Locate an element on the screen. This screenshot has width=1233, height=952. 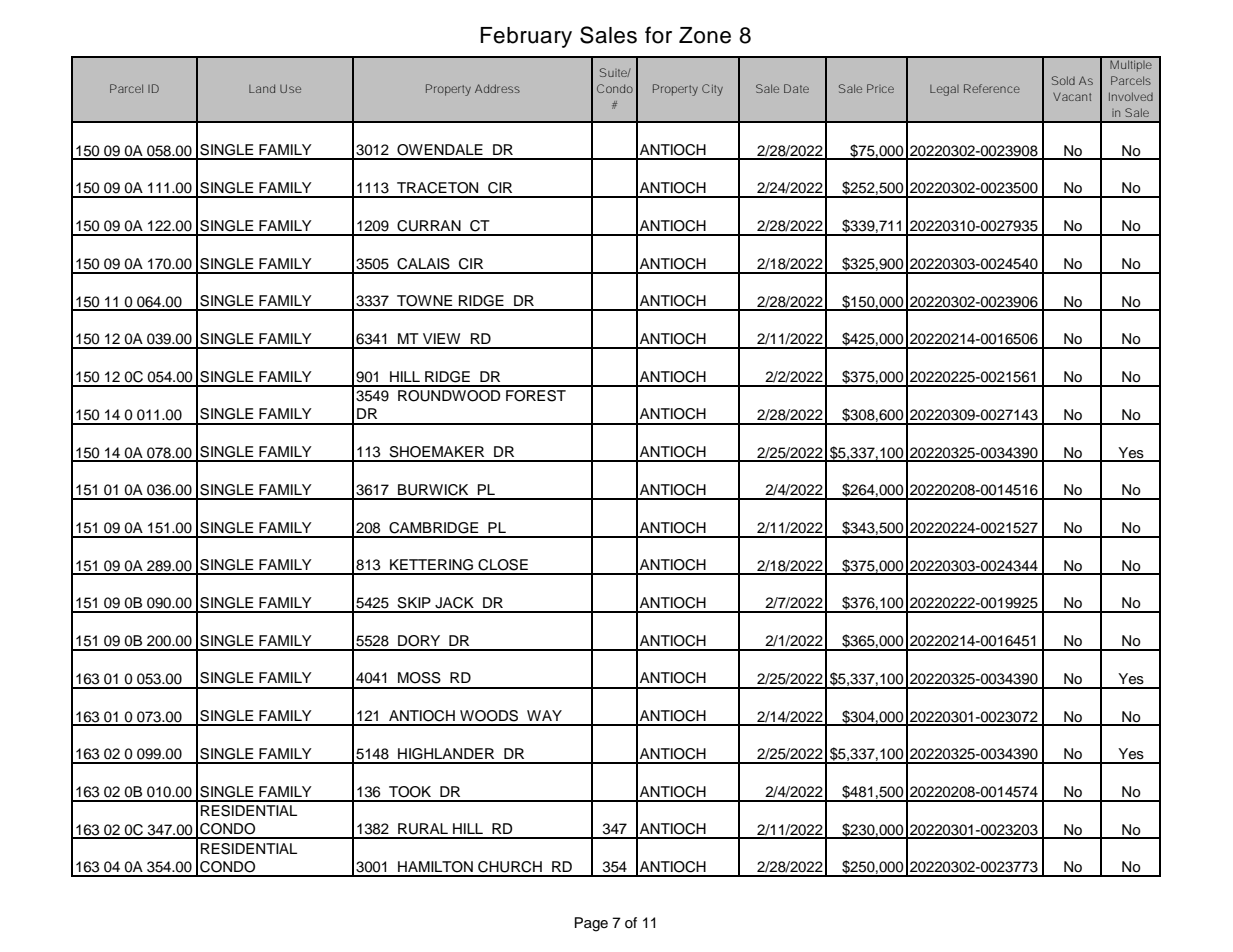
Legal is located at coordinates (944, 90).
